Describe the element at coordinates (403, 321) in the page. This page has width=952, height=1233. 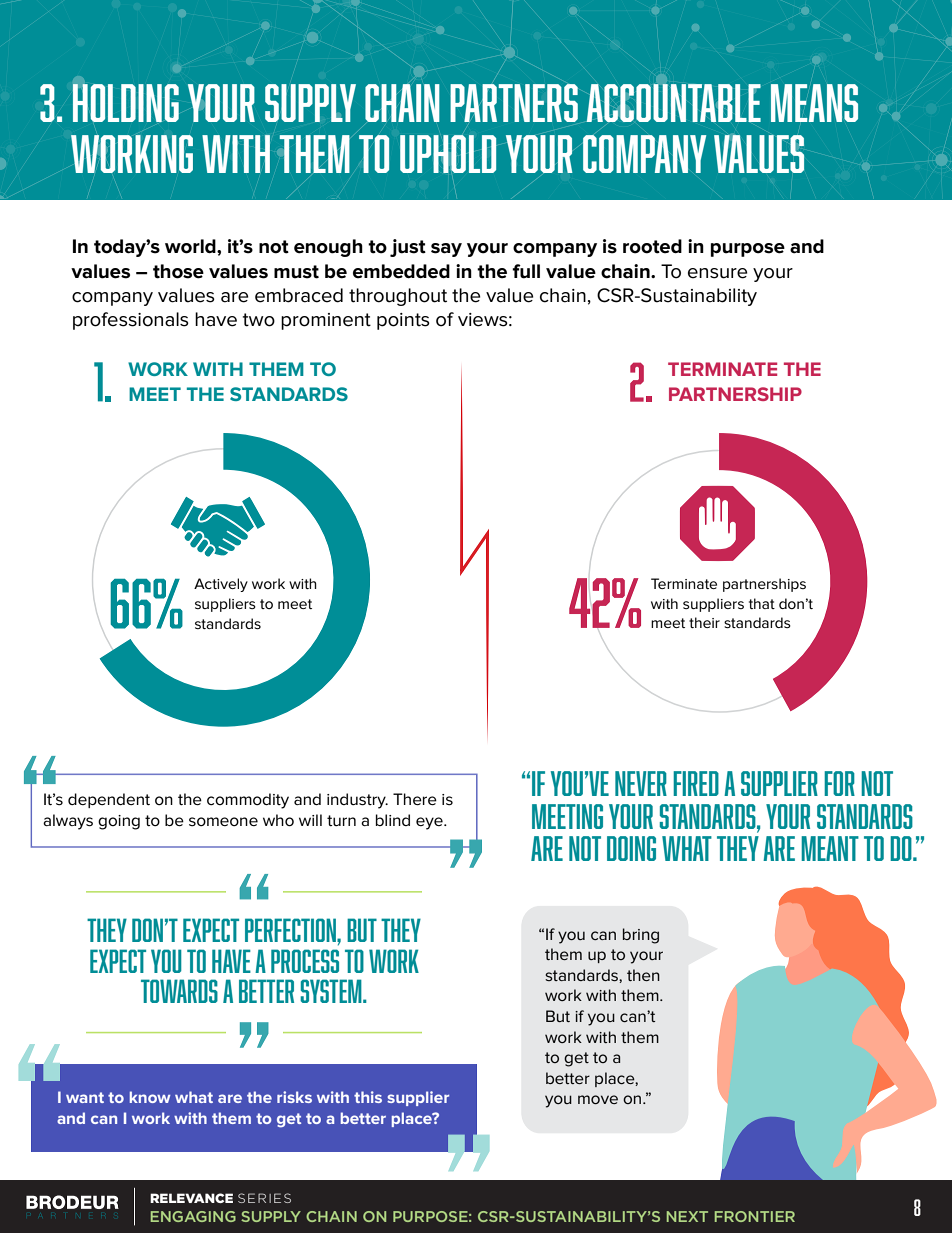
I see `points` at that location.
